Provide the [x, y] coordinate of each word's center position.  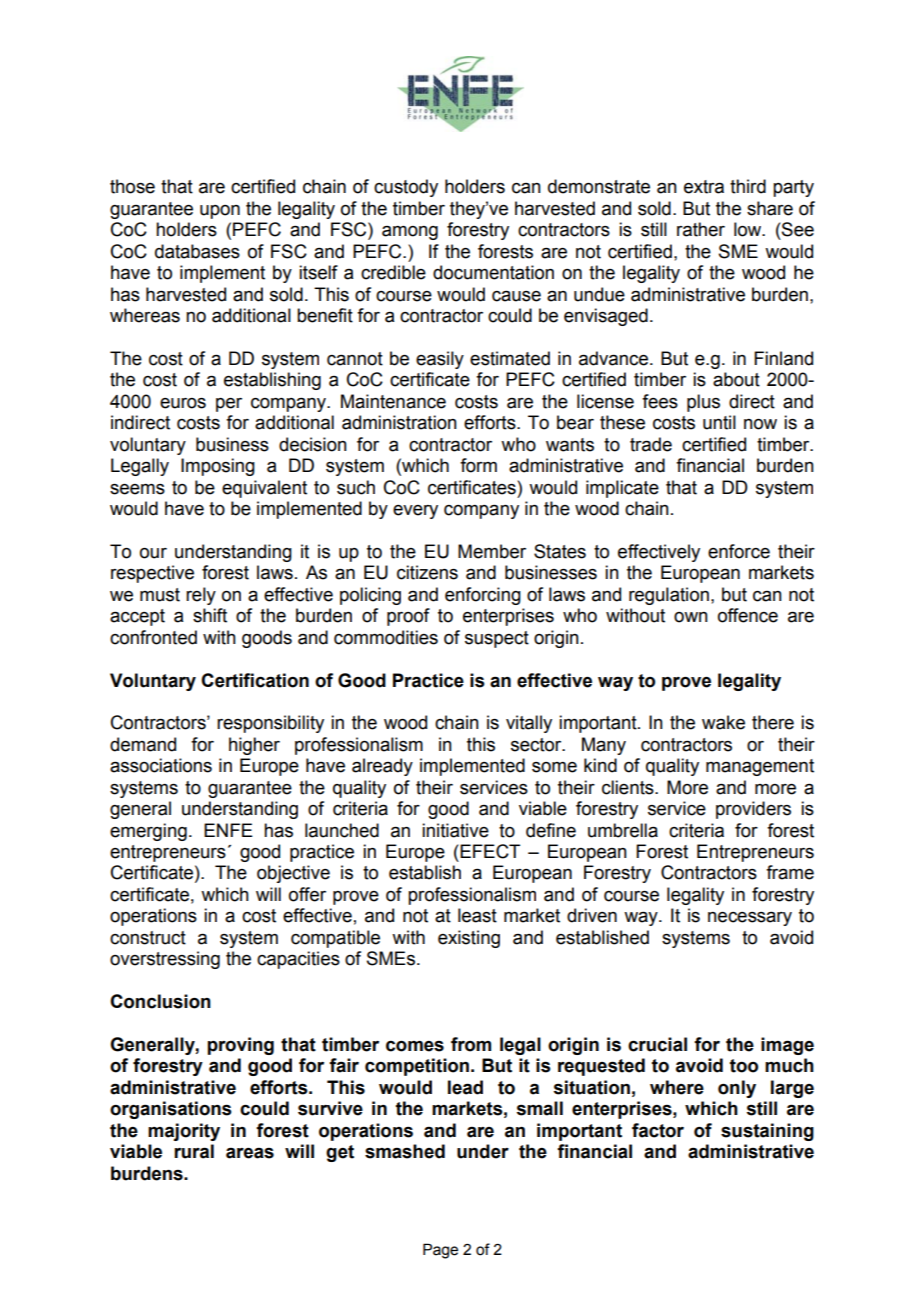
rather [701, 229]
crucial [657, 1044]
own [691, 617]
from [471, 1044]
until [719, 422]
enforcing [483, 596]
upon [220, 212]
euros [183, 403]
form [478, 465]
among [410, 233]
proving [241, 1046]
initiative [455, 830]
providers [753, 810]
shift [210, 615]
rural [194, 1151]
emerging [148, 832]
